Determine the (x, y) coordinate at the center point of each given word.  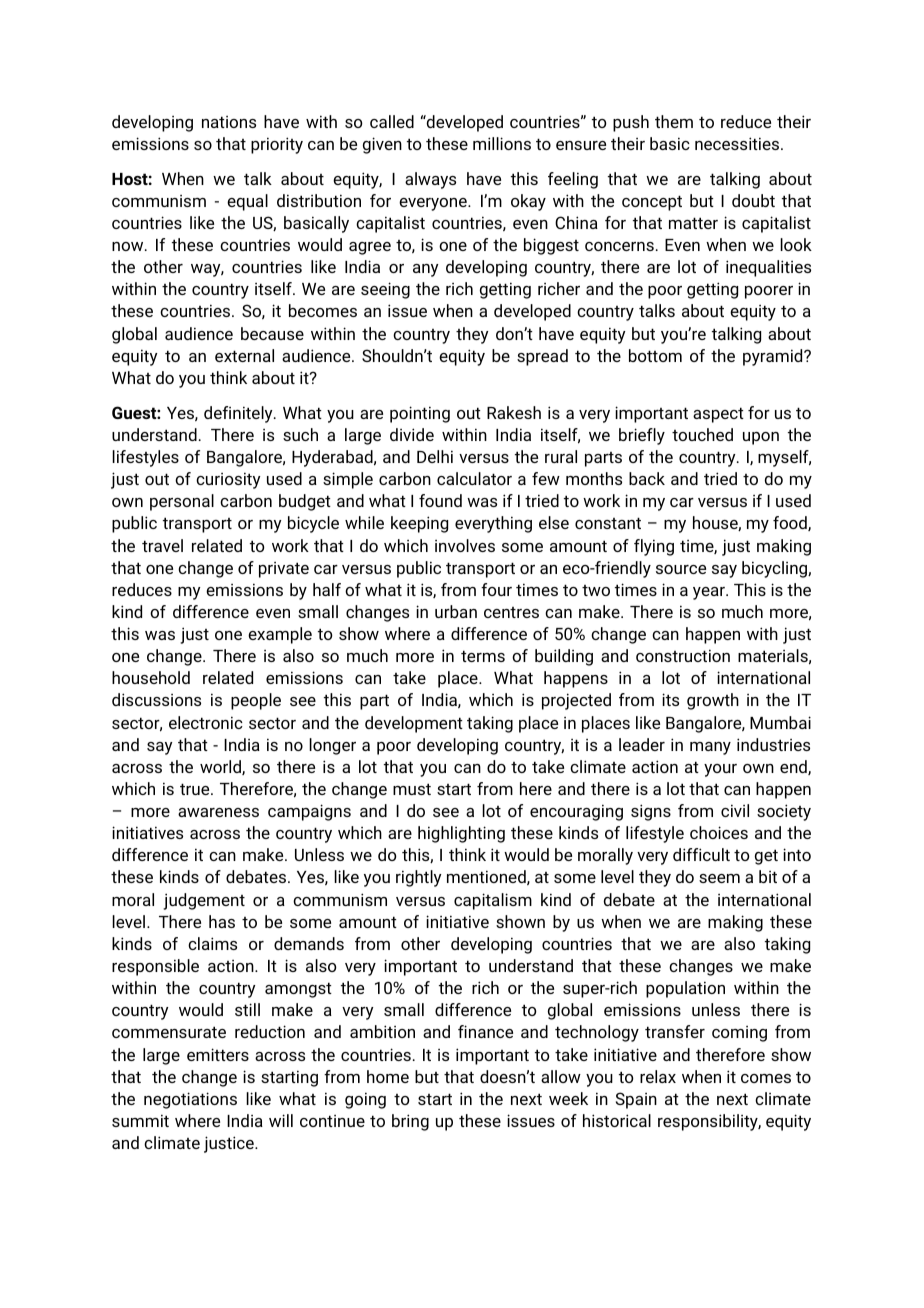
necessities (738, 143)
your (720, 770)
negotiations (190, 1100)
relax (658, 1076)
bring (410, 1122)
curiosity (228, 480)
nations (229, 122)
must (412, 789)
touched (702, 434)
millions (502, 143)
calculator (474, 478)
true (196, 789)
